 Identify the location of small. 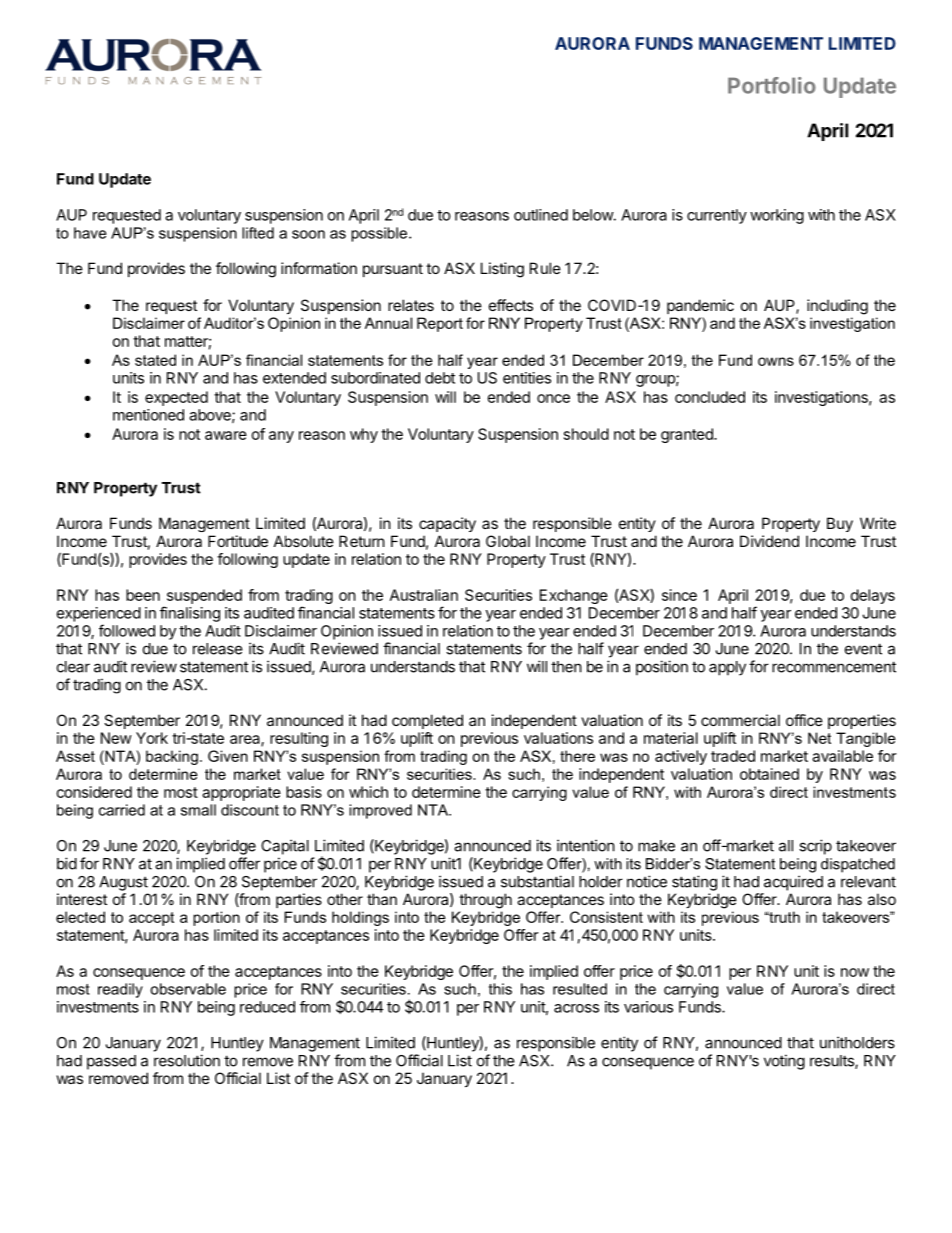
(198, 810).
